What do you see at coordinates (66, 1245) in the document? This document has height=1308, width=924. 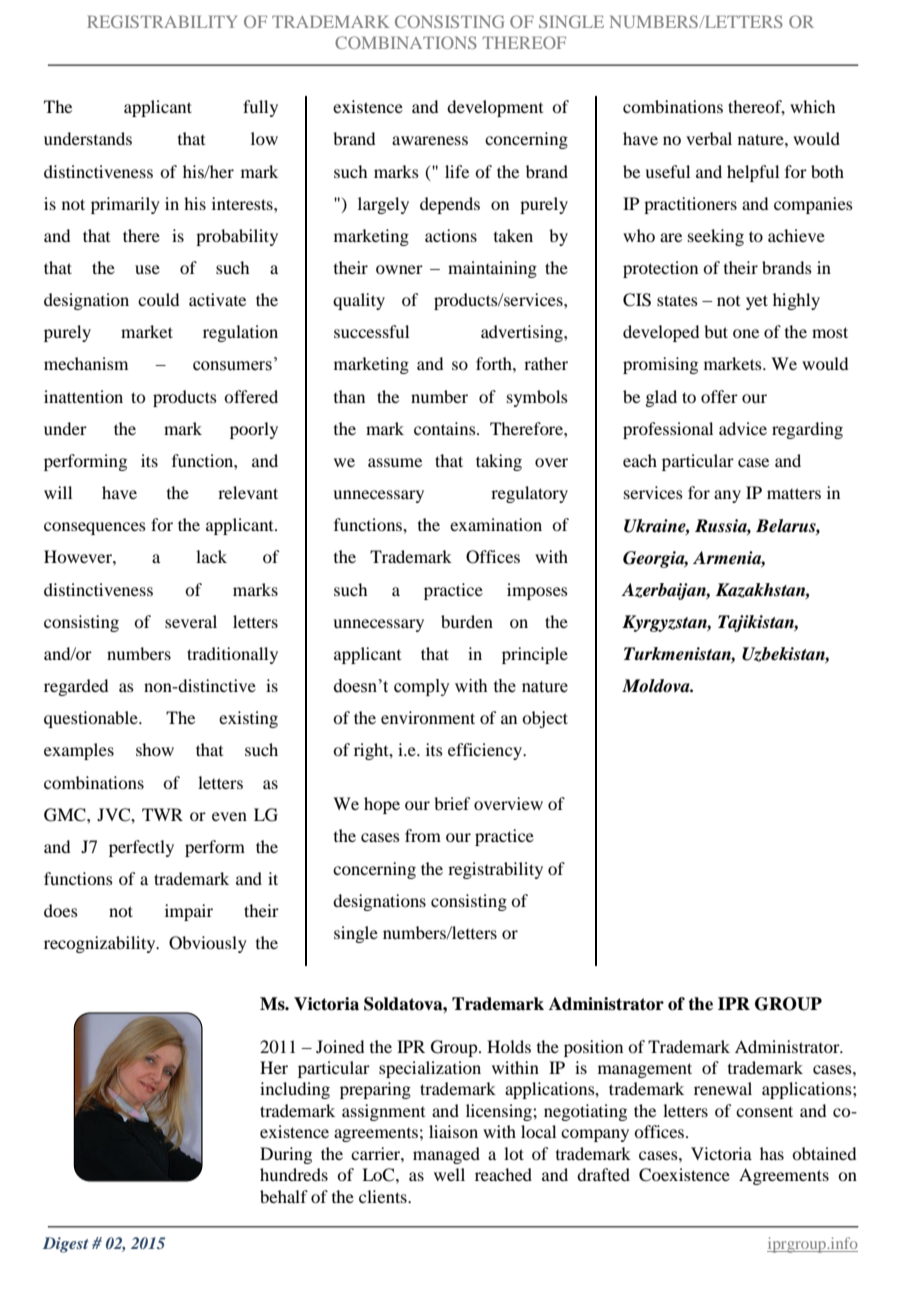 I see `Digest` at bounding box center [66, 1245].
